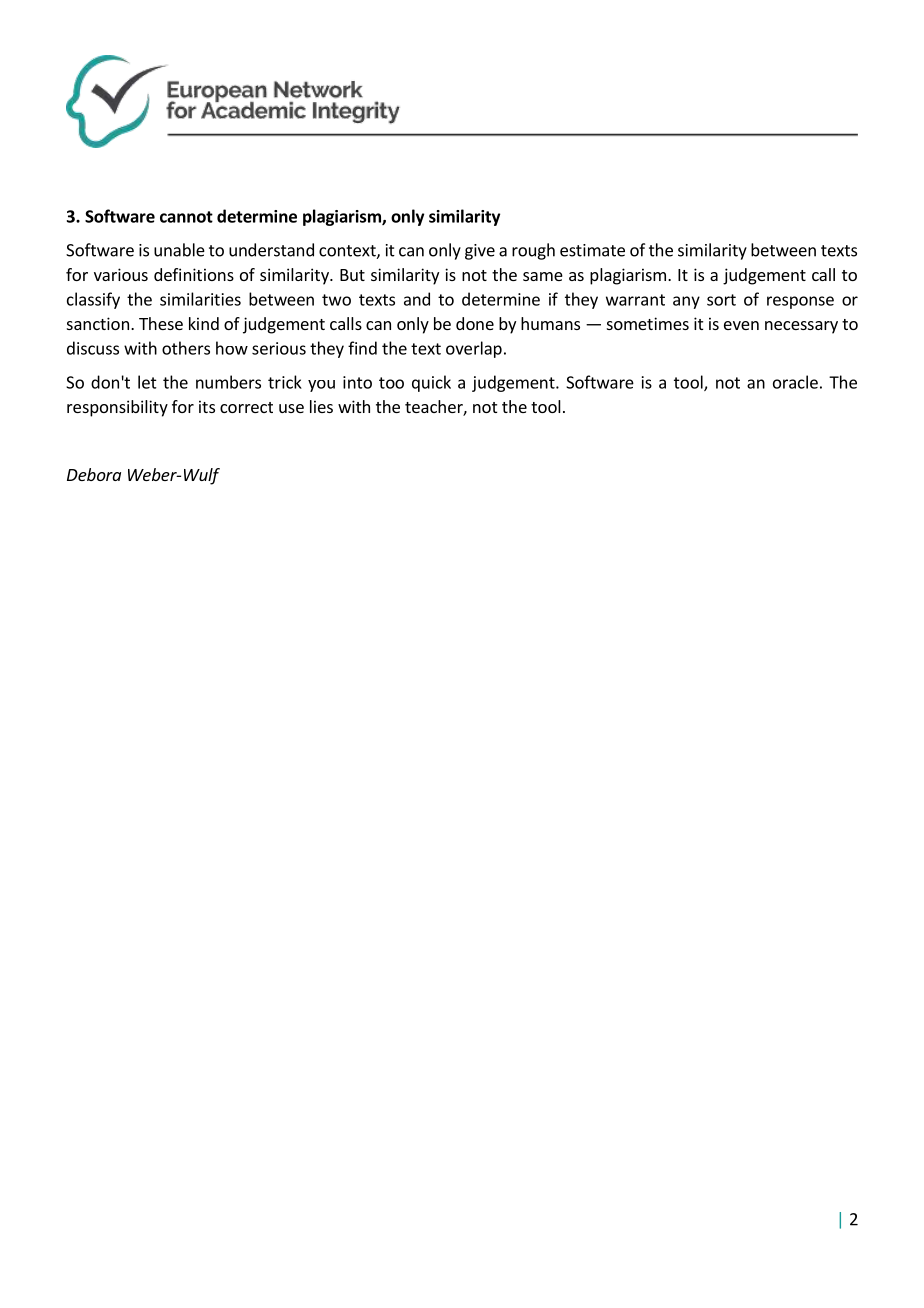 This screenshot has width=924, height=1308. I want to click on give, so click(480, 252).
